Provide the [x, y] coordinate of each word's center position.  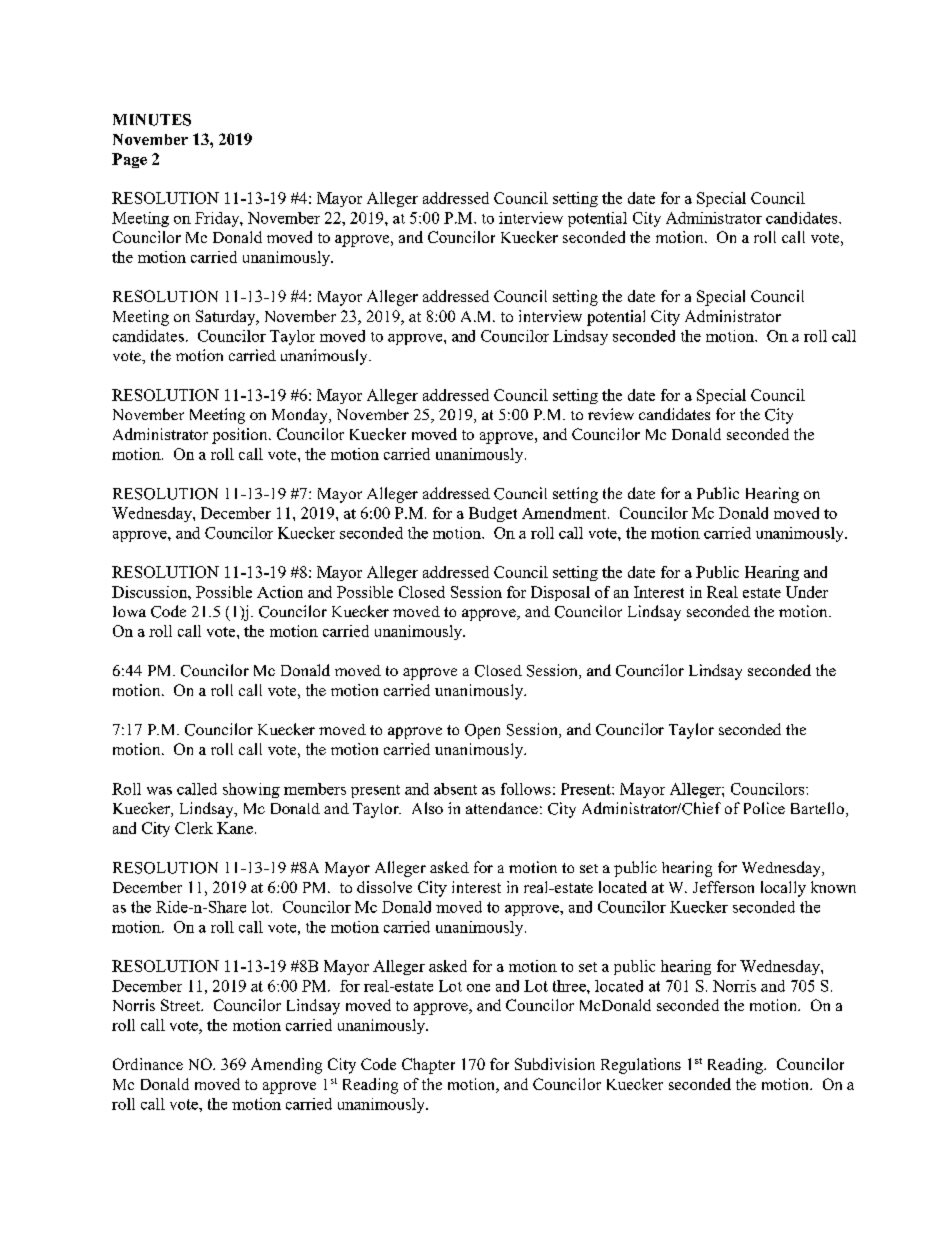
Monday [301, 416]
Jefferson [723, 887]
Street [181, 1005]
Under [807, 592]
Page [129, 160]
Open [482, 731]
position [241, 436]
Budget [493, 514]
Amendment [565, 513]
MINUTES [152, 120]
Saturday [227, 318]
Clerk [194, 828]
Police [764, 808]
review [611, 414]
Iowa [129, 611]
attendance [502, 808]
